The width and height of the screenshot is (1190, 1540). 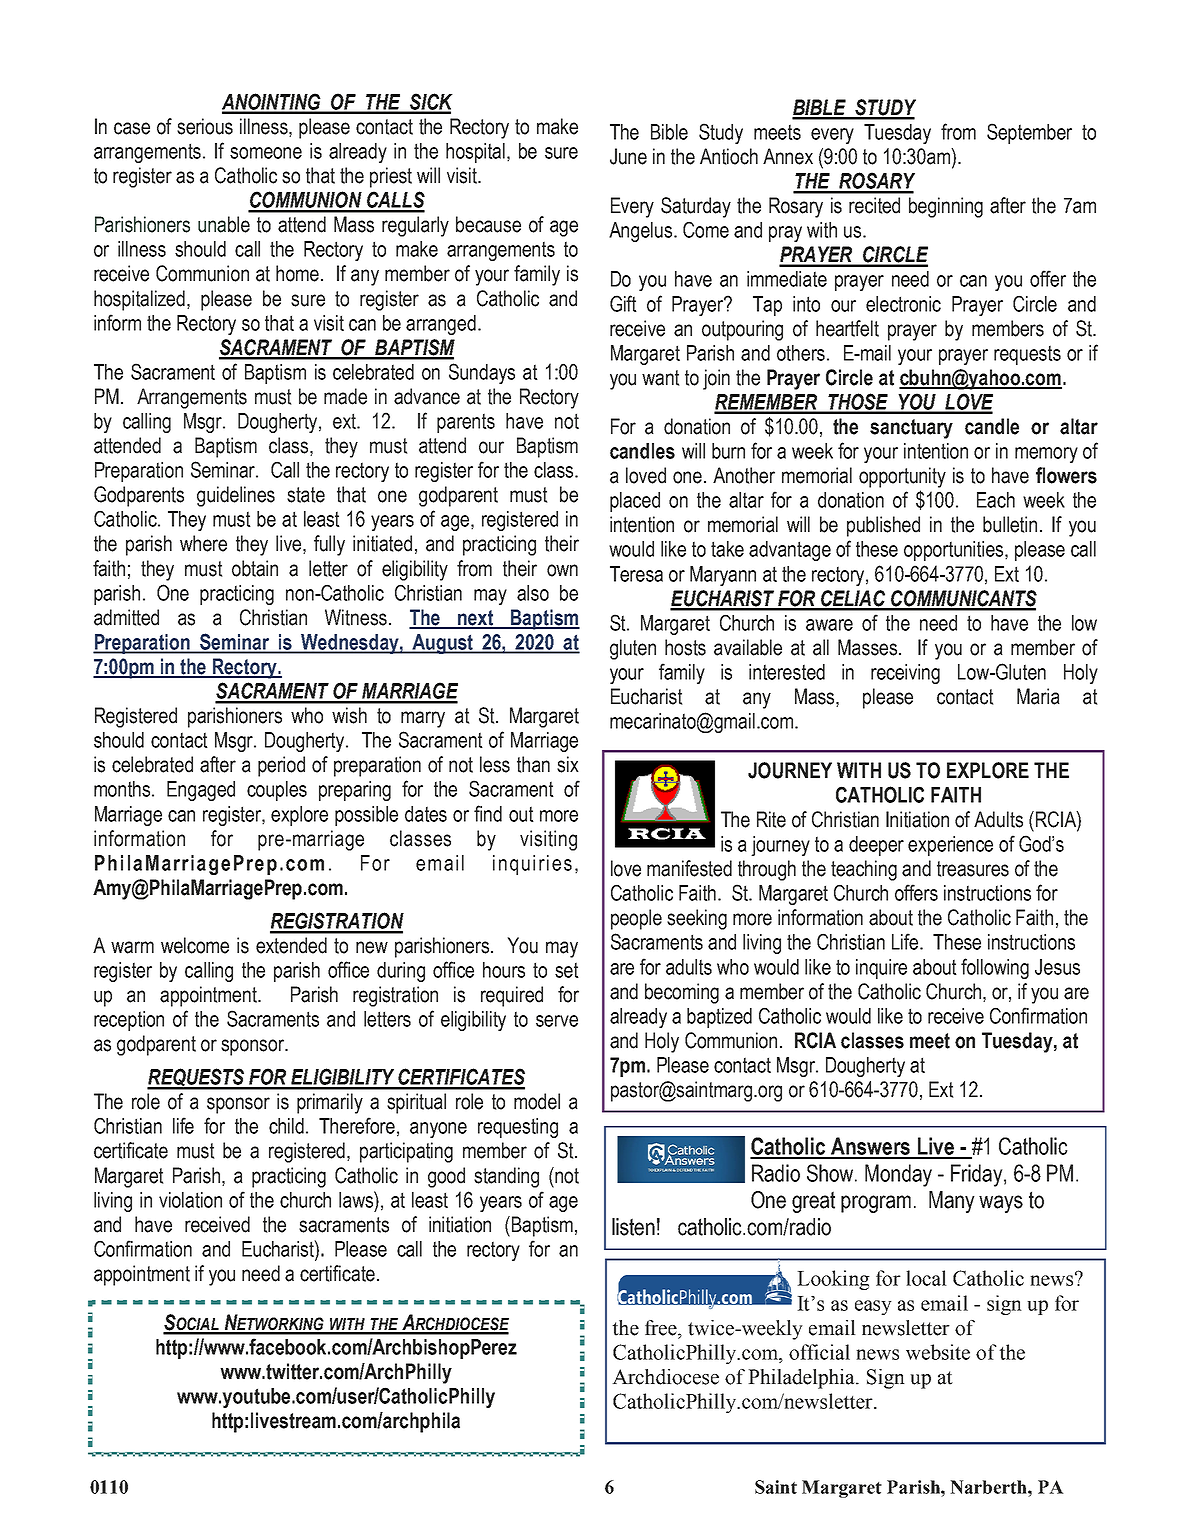 What do you see at coordinates (537, 1101) in the screenshot?
I see `model` at bounding box center [537, 1101].
